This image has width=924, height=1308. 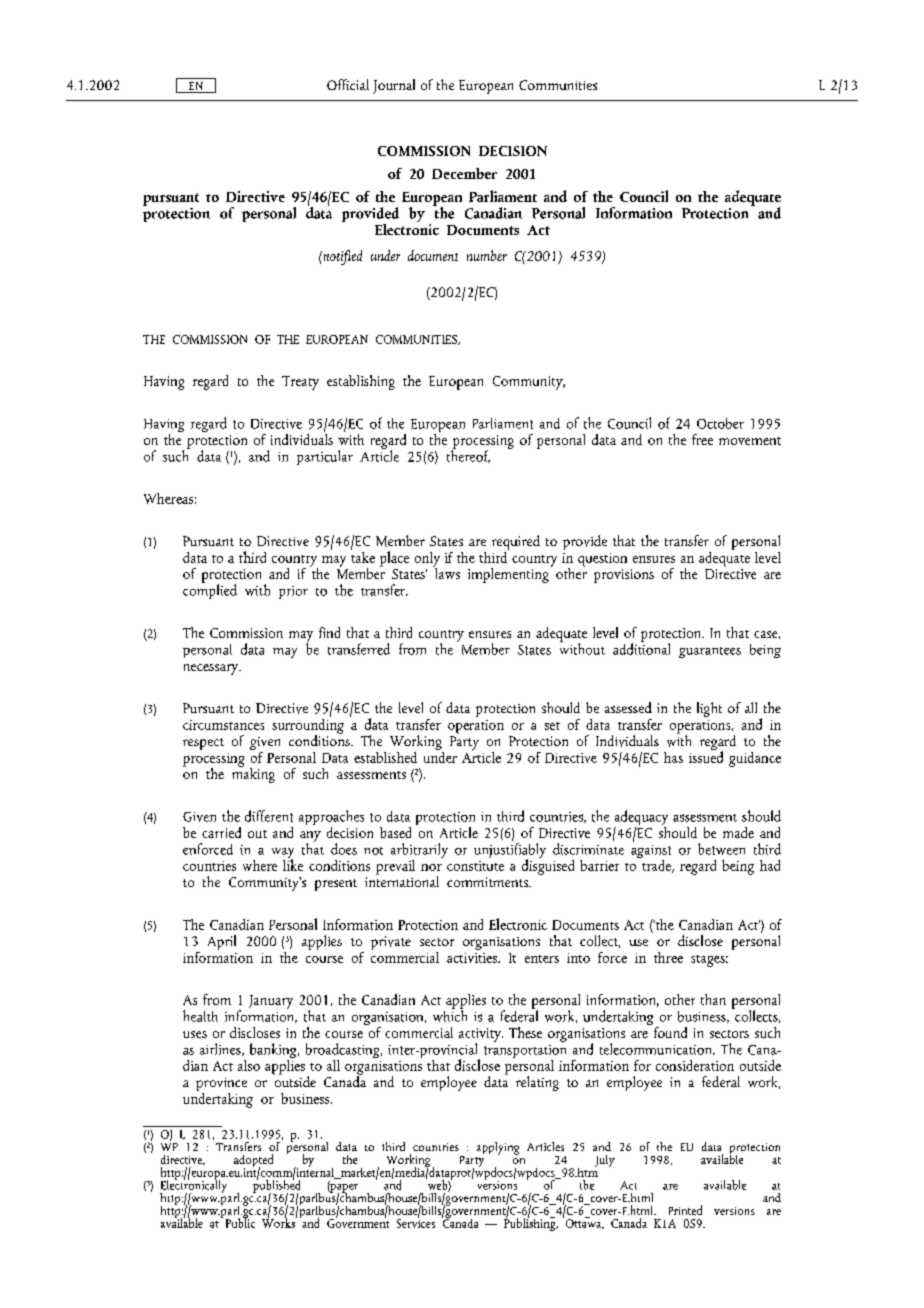 What do you see at coordinates (348, 84) in the image?
I see `Official` at bounding box center [348, 84].
